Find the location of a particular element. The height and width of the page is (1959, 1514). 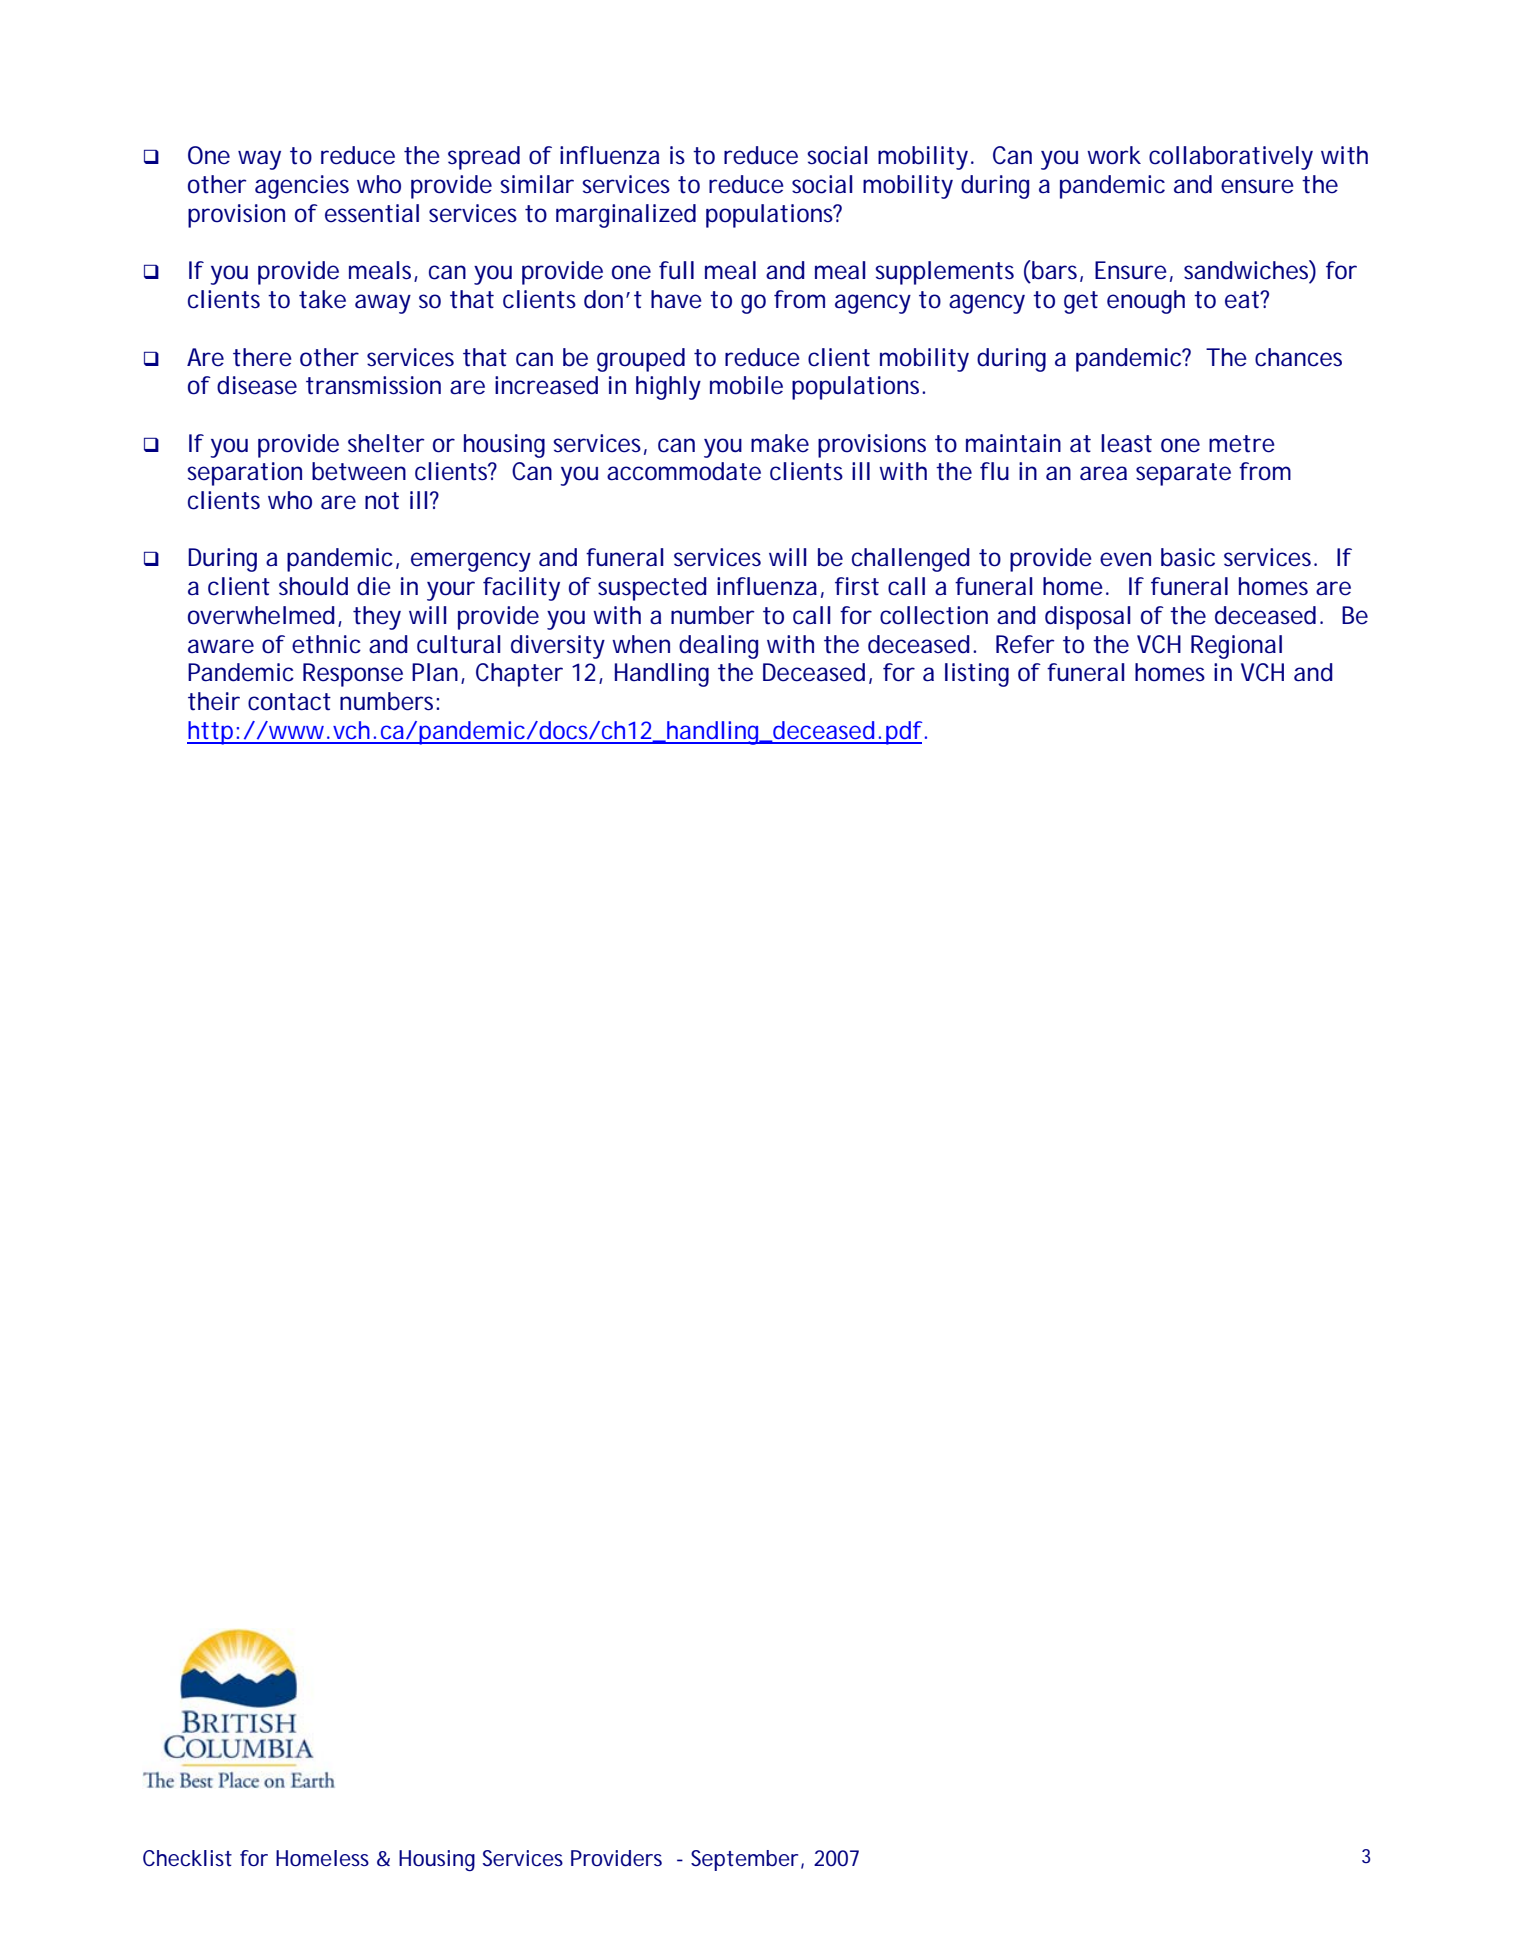

dealing is located at coordinates (718, 647).
